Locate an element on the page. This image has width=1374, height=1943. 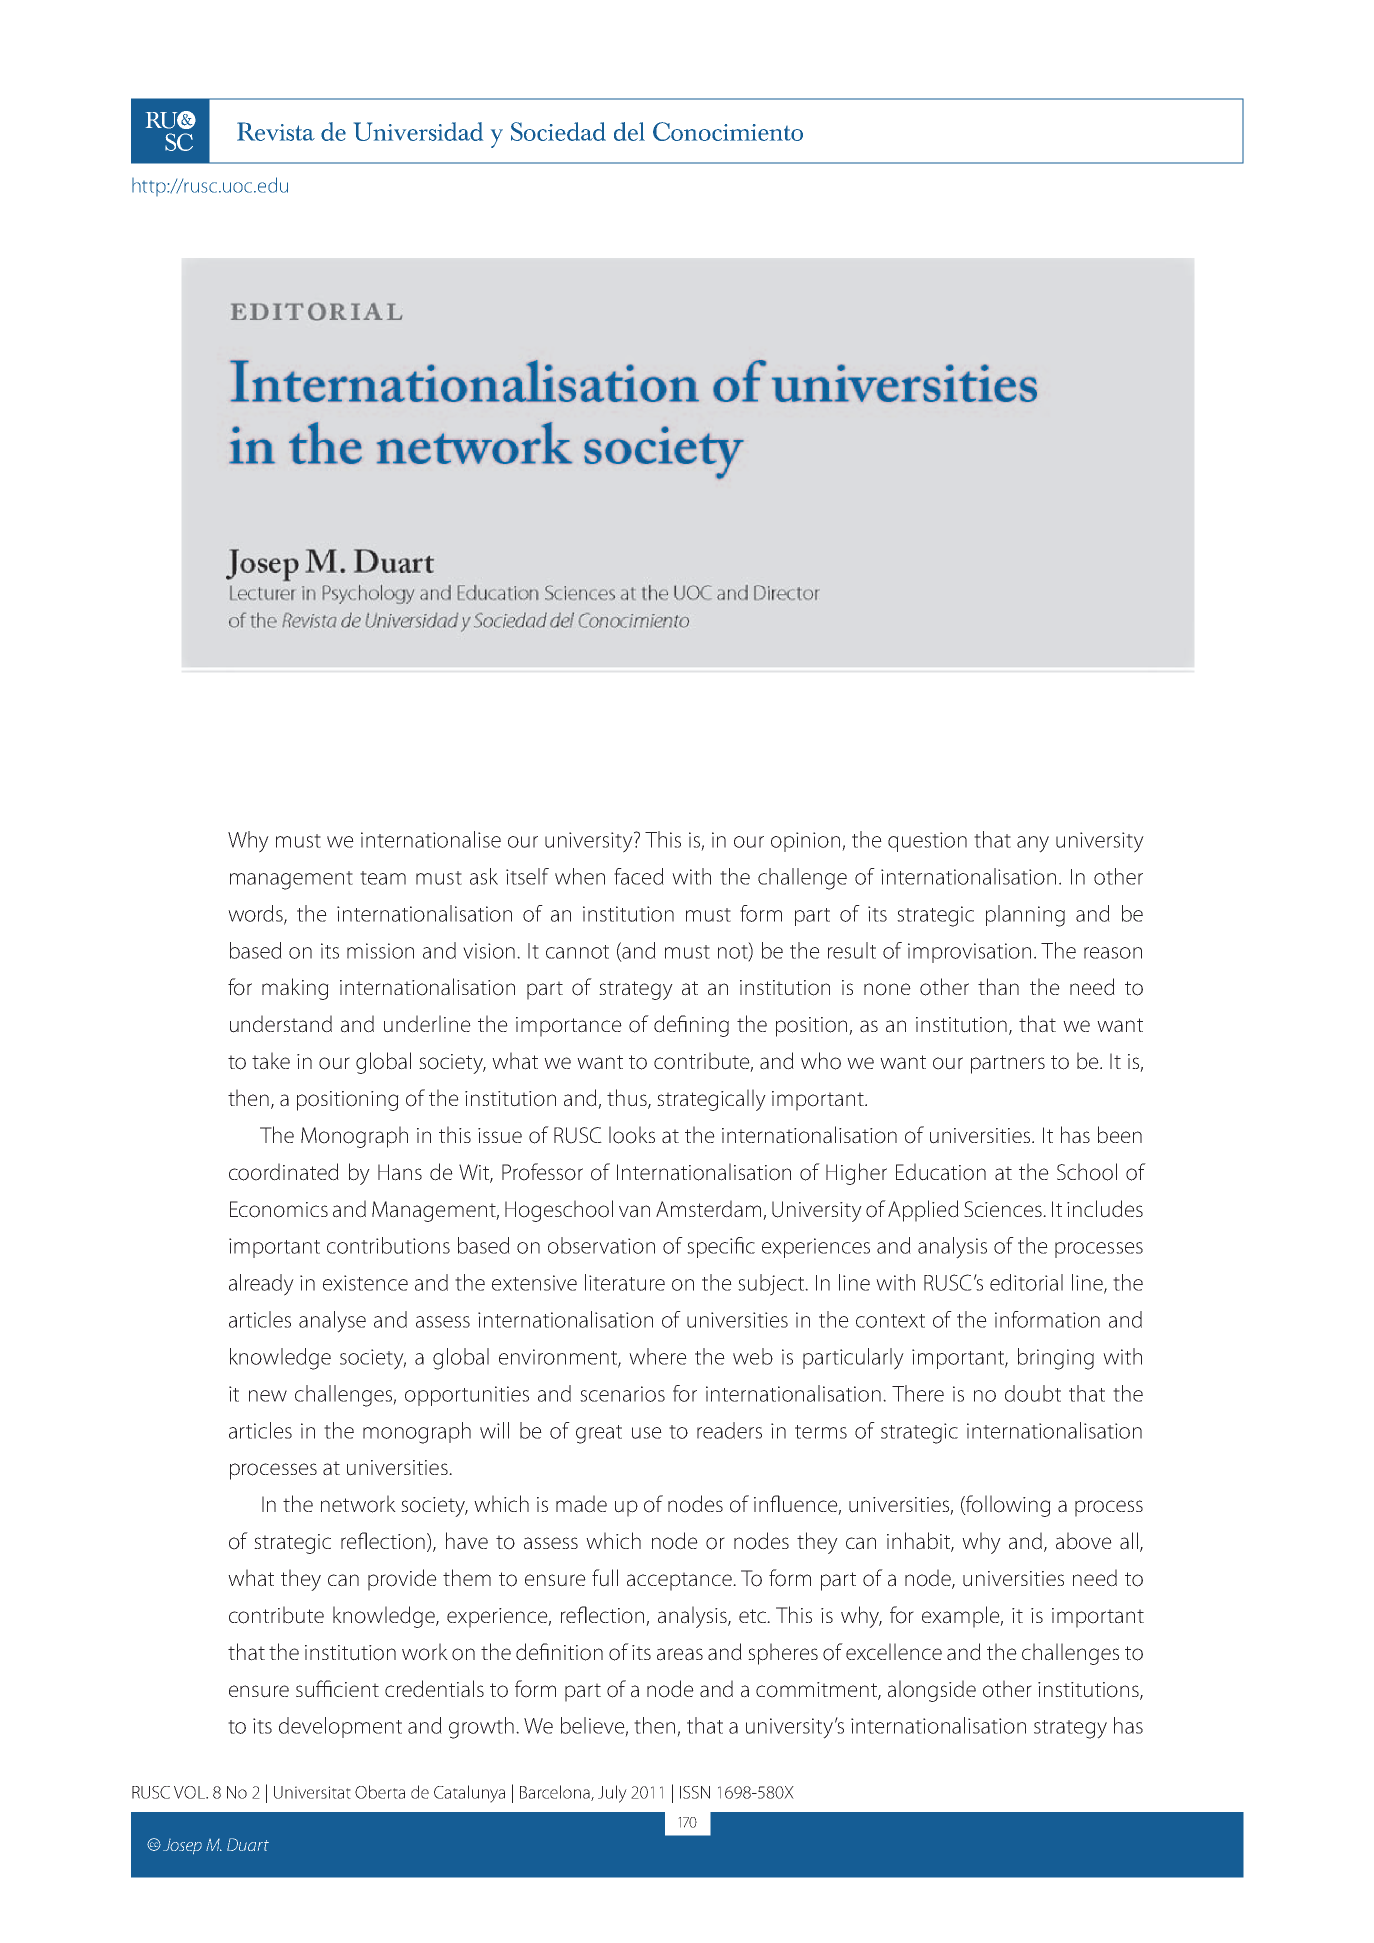
Universitat is located at coordinates (312, 1792).
